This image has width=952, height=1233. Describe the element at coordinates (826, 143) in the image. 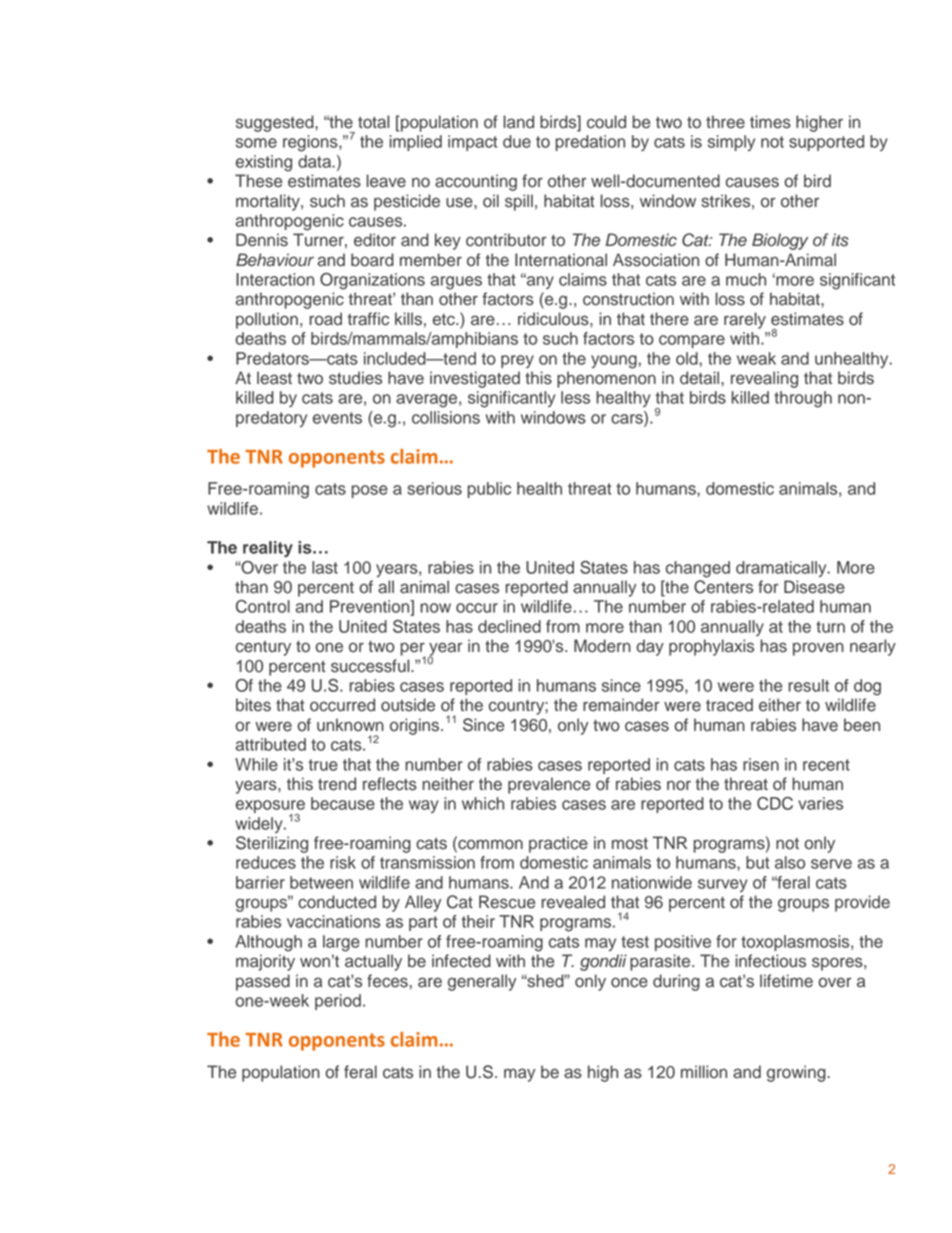

I see `supported` at that location.
